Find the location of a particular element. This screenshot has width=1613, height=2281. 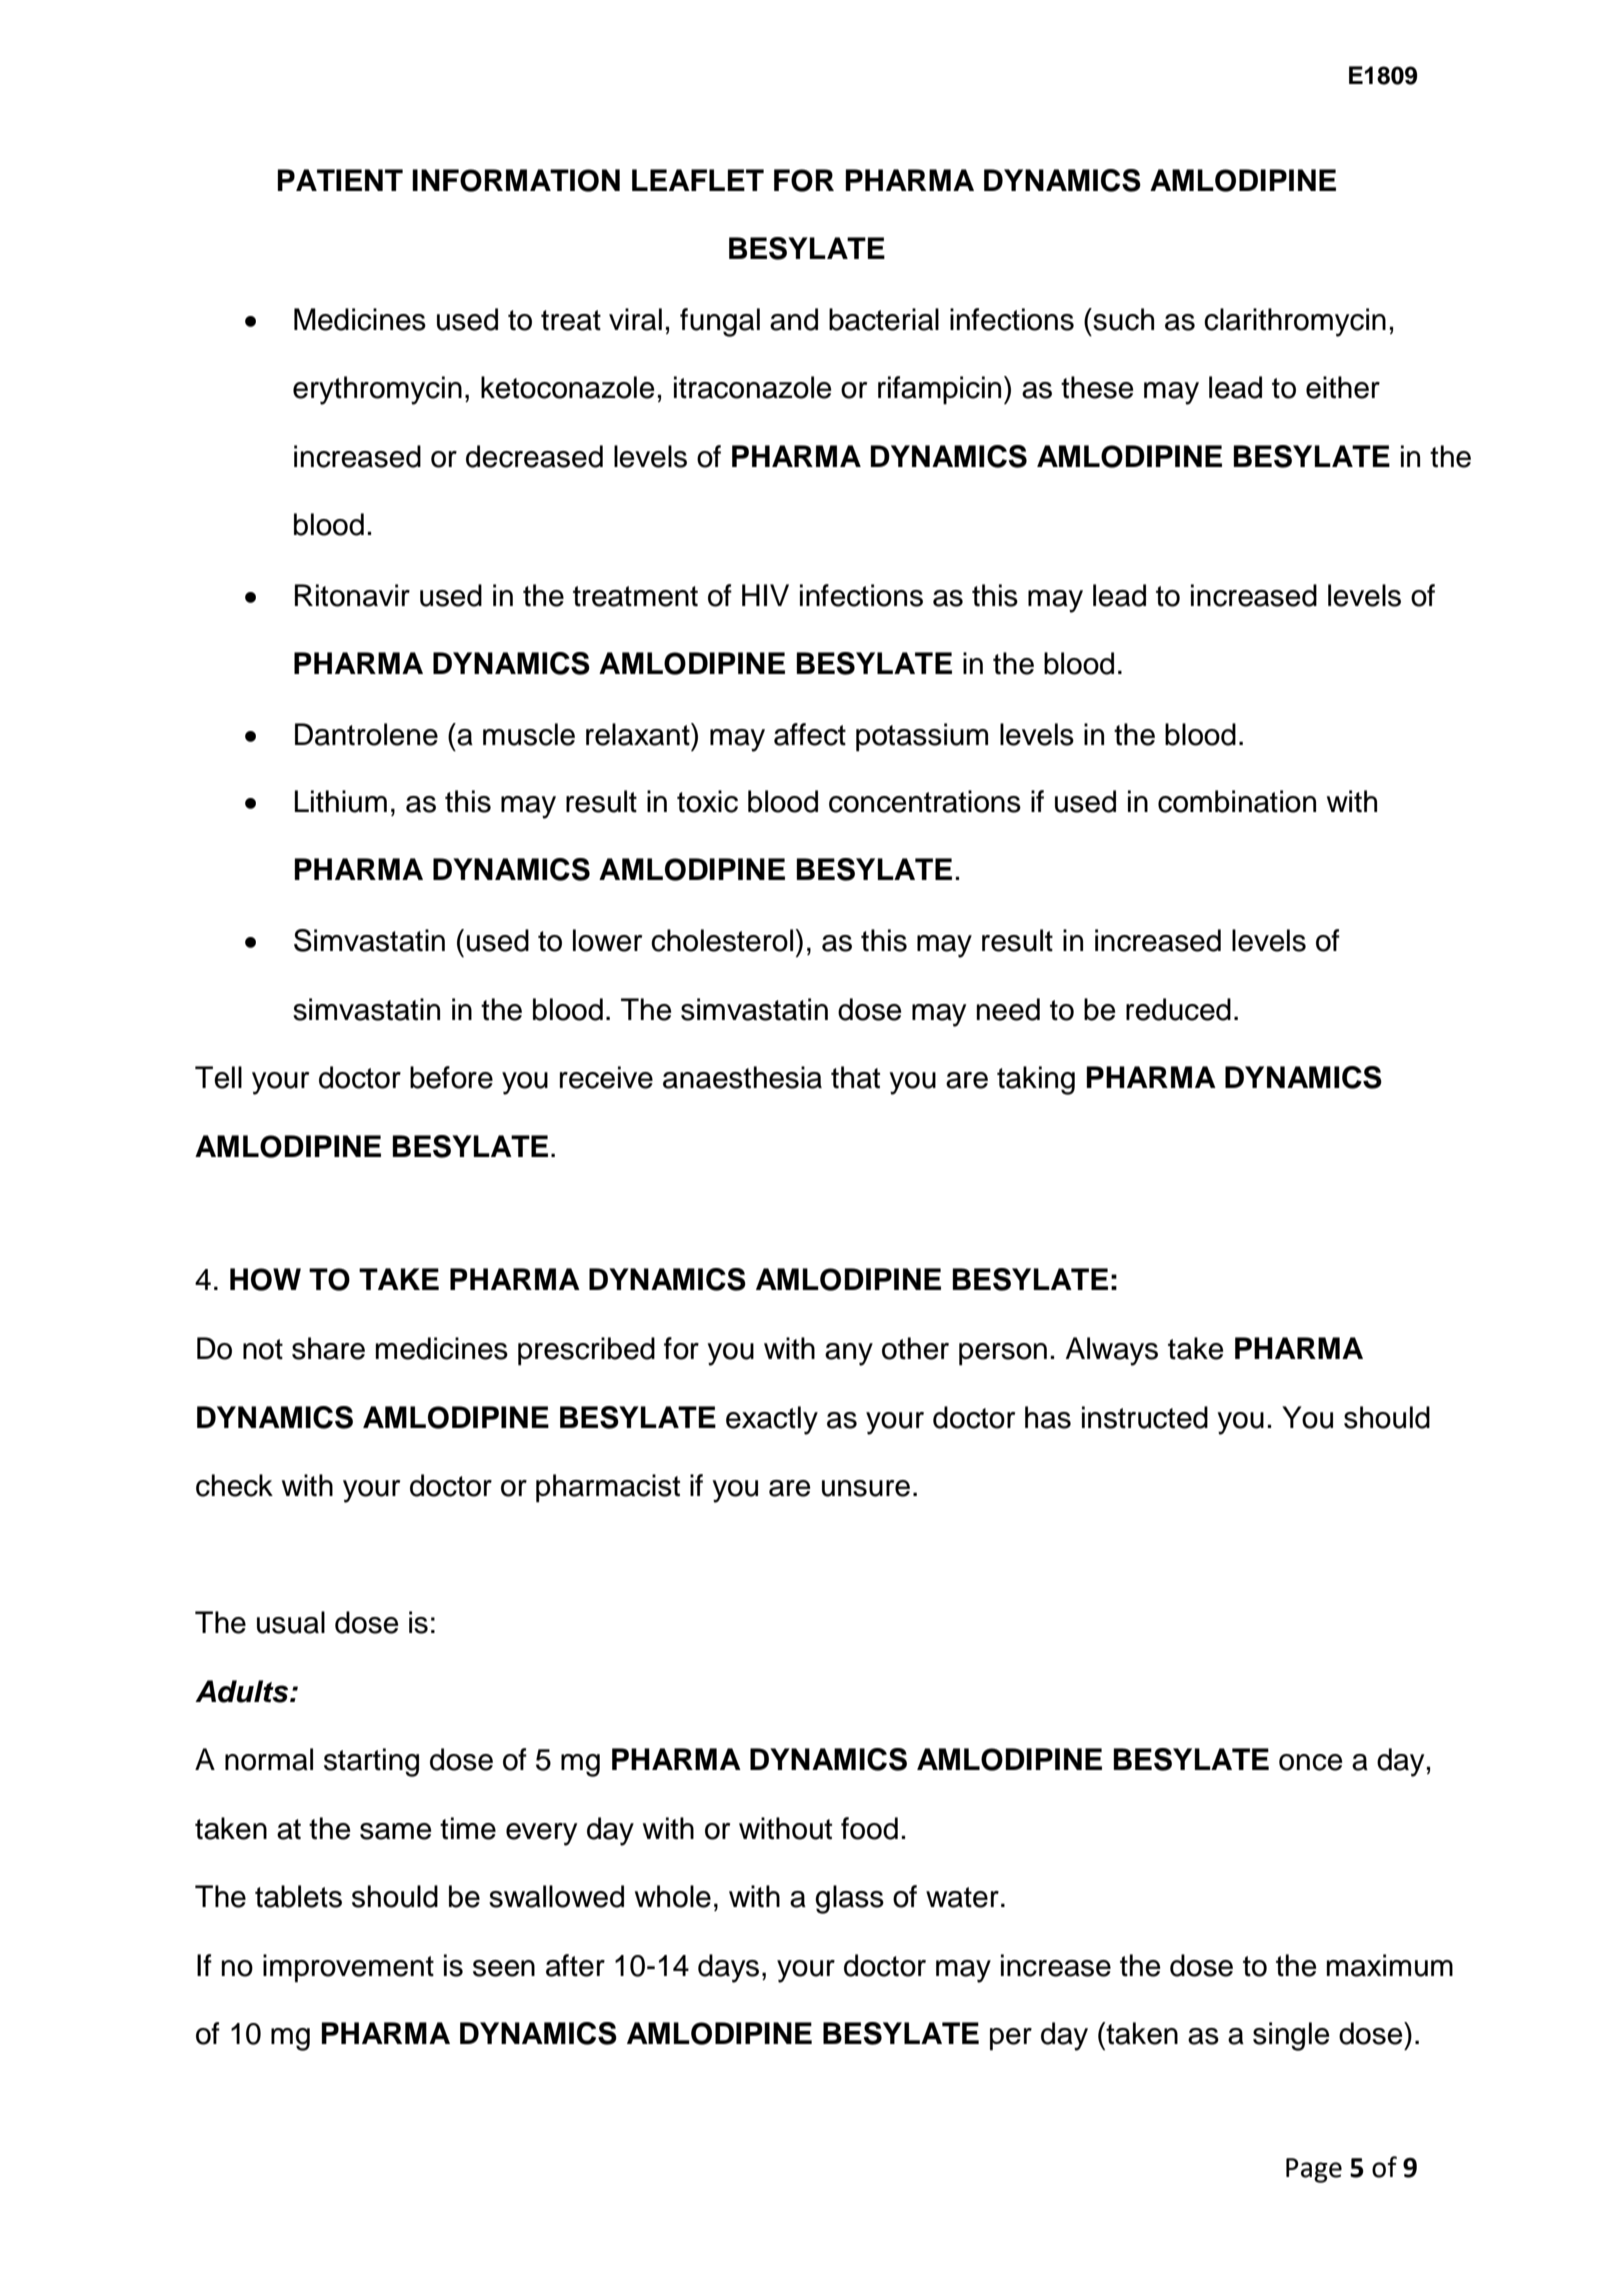

affect is located at coordinates (810, 734).
